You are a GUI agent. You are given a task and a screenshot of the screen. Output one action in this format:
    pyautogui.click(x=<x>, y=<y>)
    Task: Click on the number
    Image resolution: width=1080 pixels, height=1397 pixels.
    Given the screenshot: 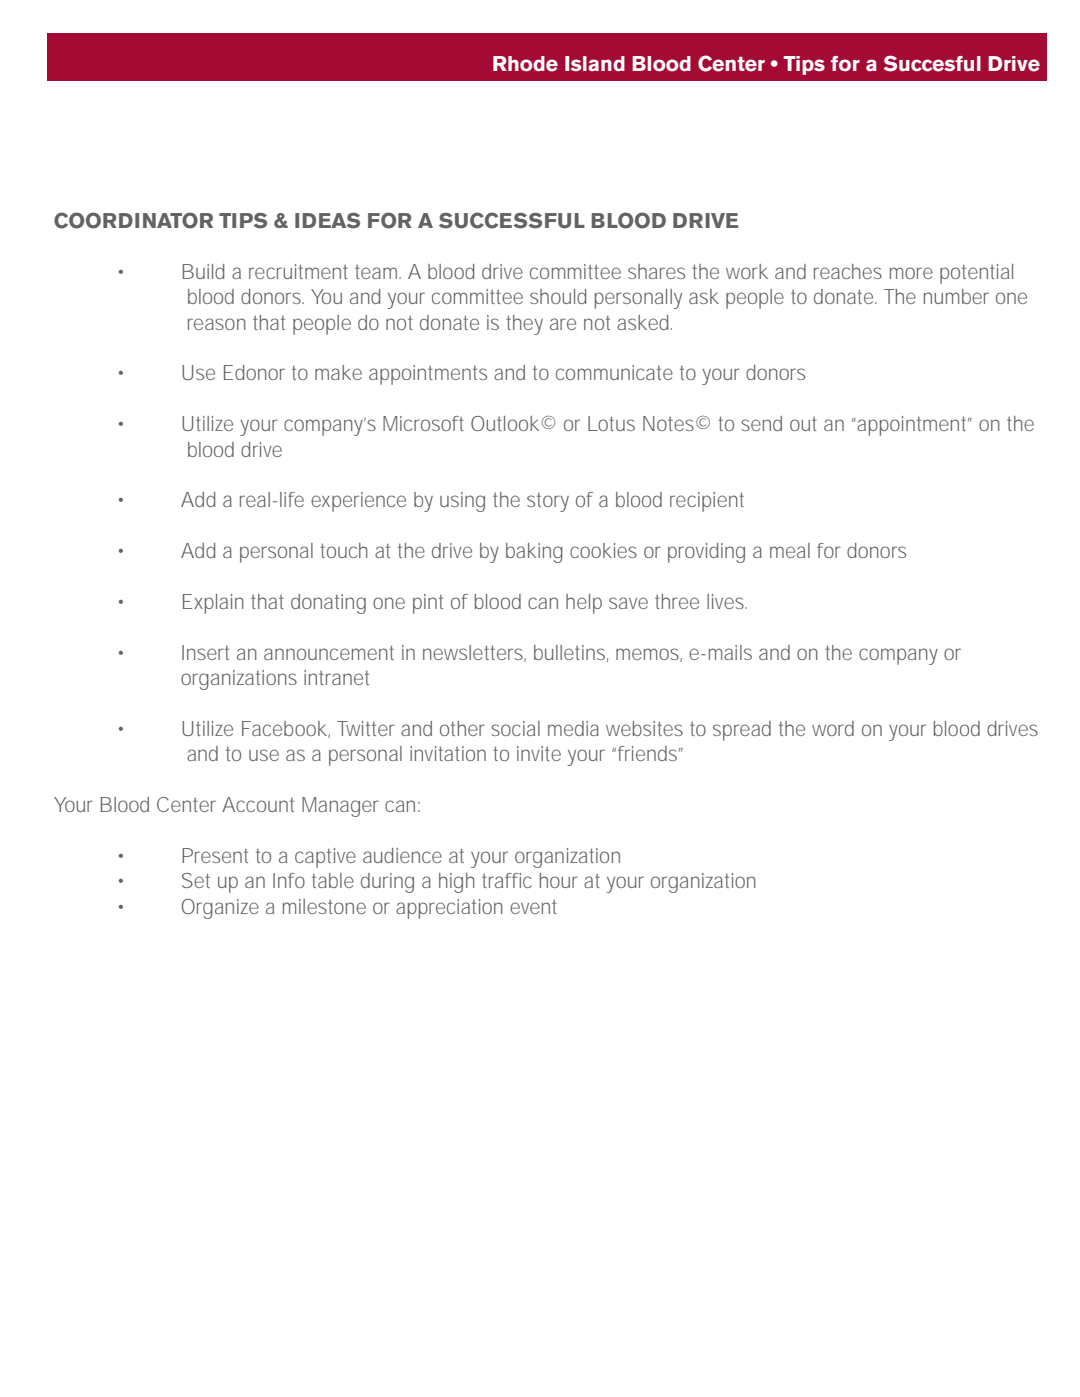 What is the action you would take?
    pyautogui.click(x=956, y=296)
